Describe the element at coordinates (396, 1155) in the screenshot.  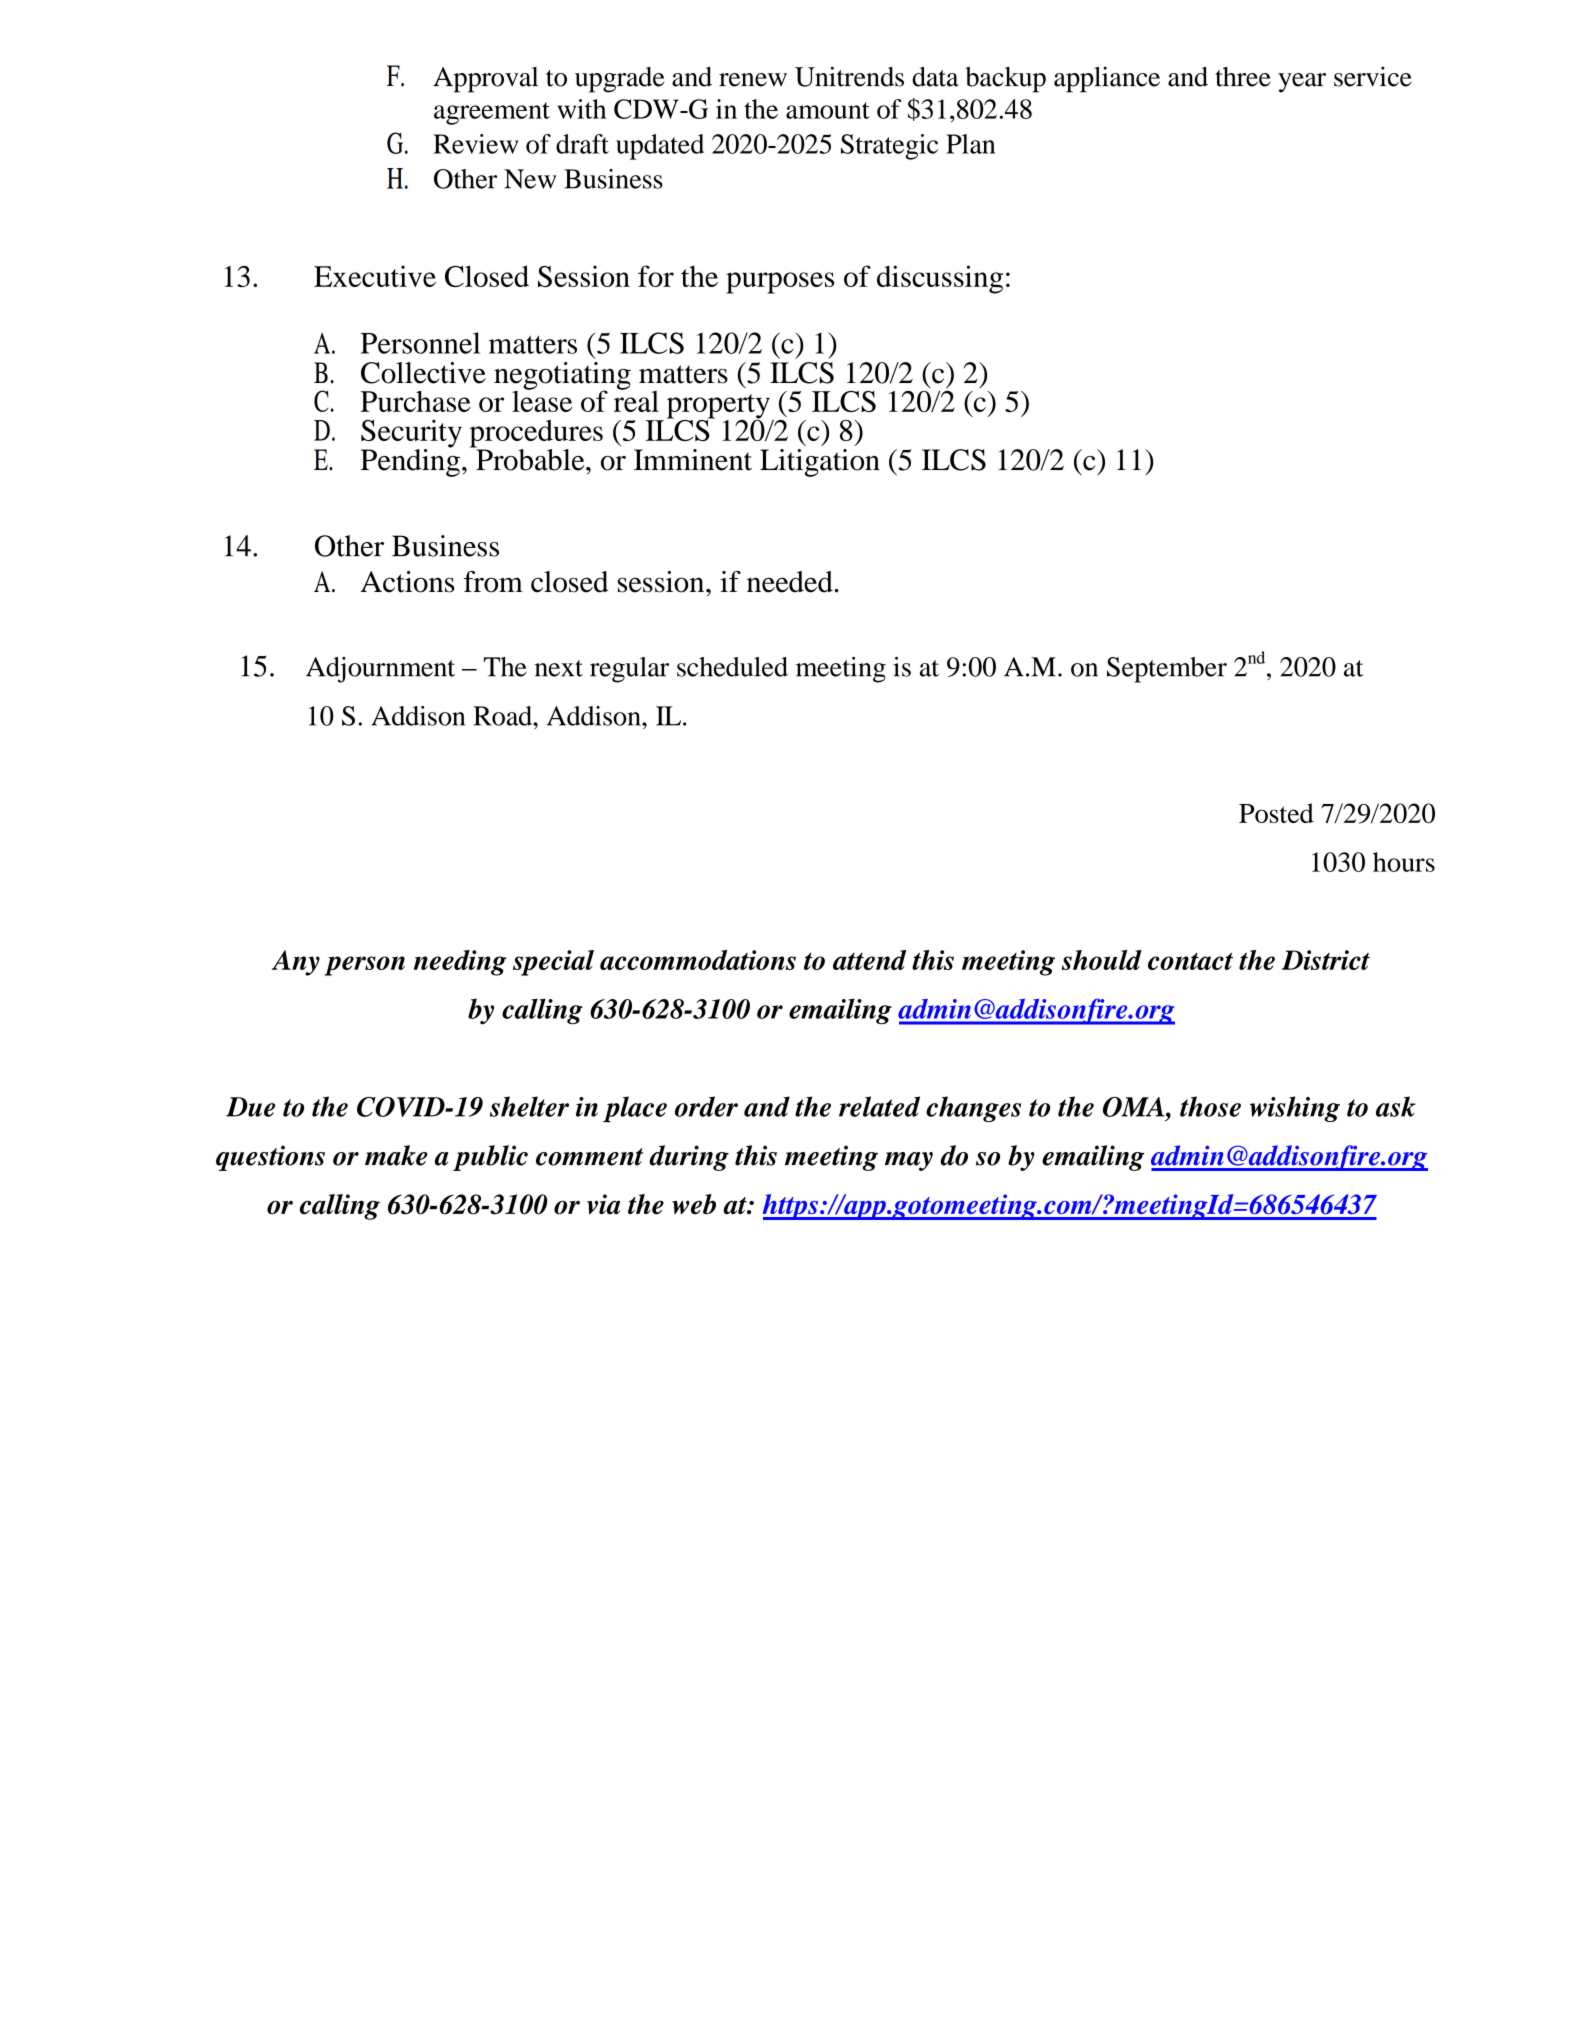
I see `make` at that location.
